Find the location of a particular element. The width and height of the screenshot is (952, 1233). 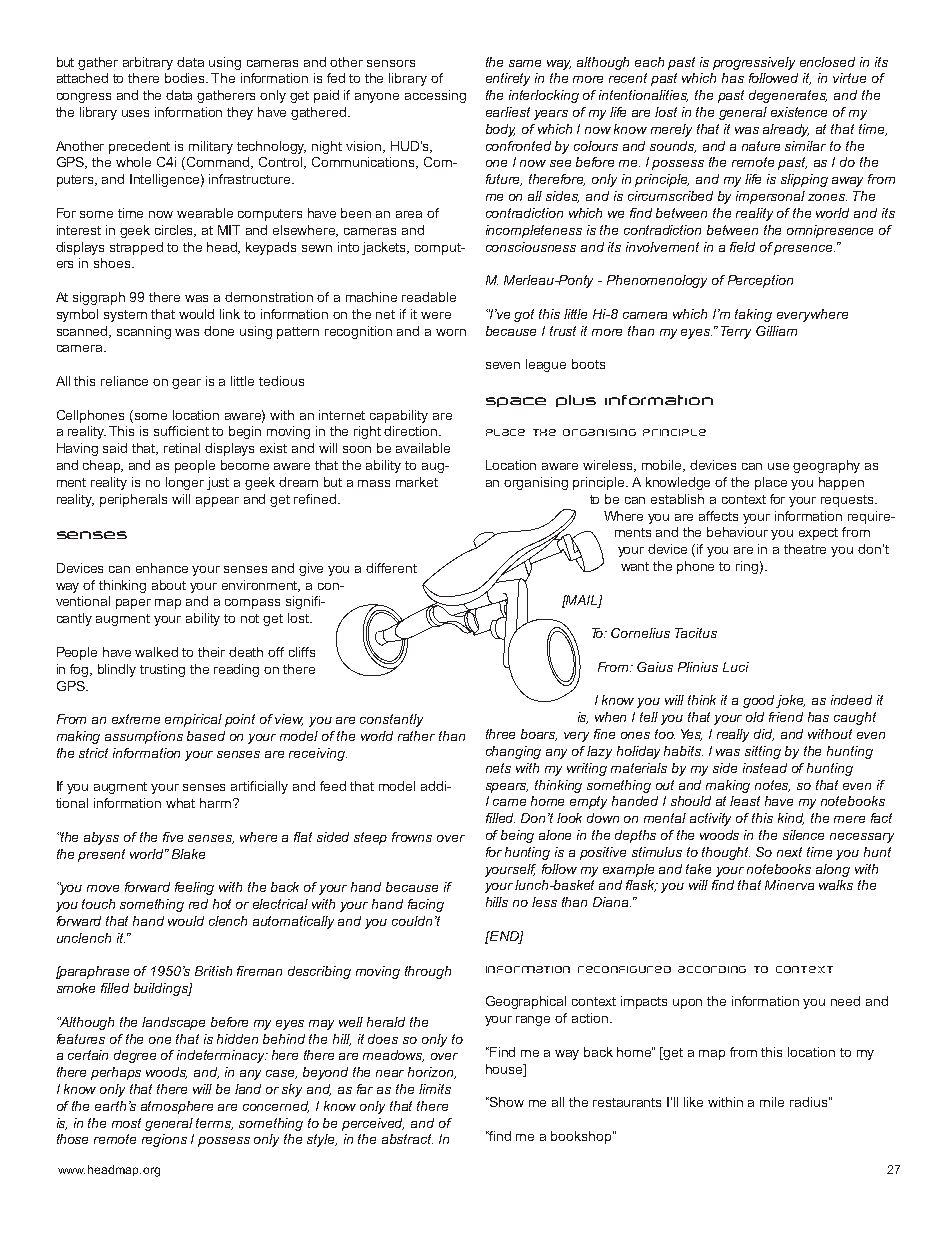

bodies is located at coordinates (186, 78).
